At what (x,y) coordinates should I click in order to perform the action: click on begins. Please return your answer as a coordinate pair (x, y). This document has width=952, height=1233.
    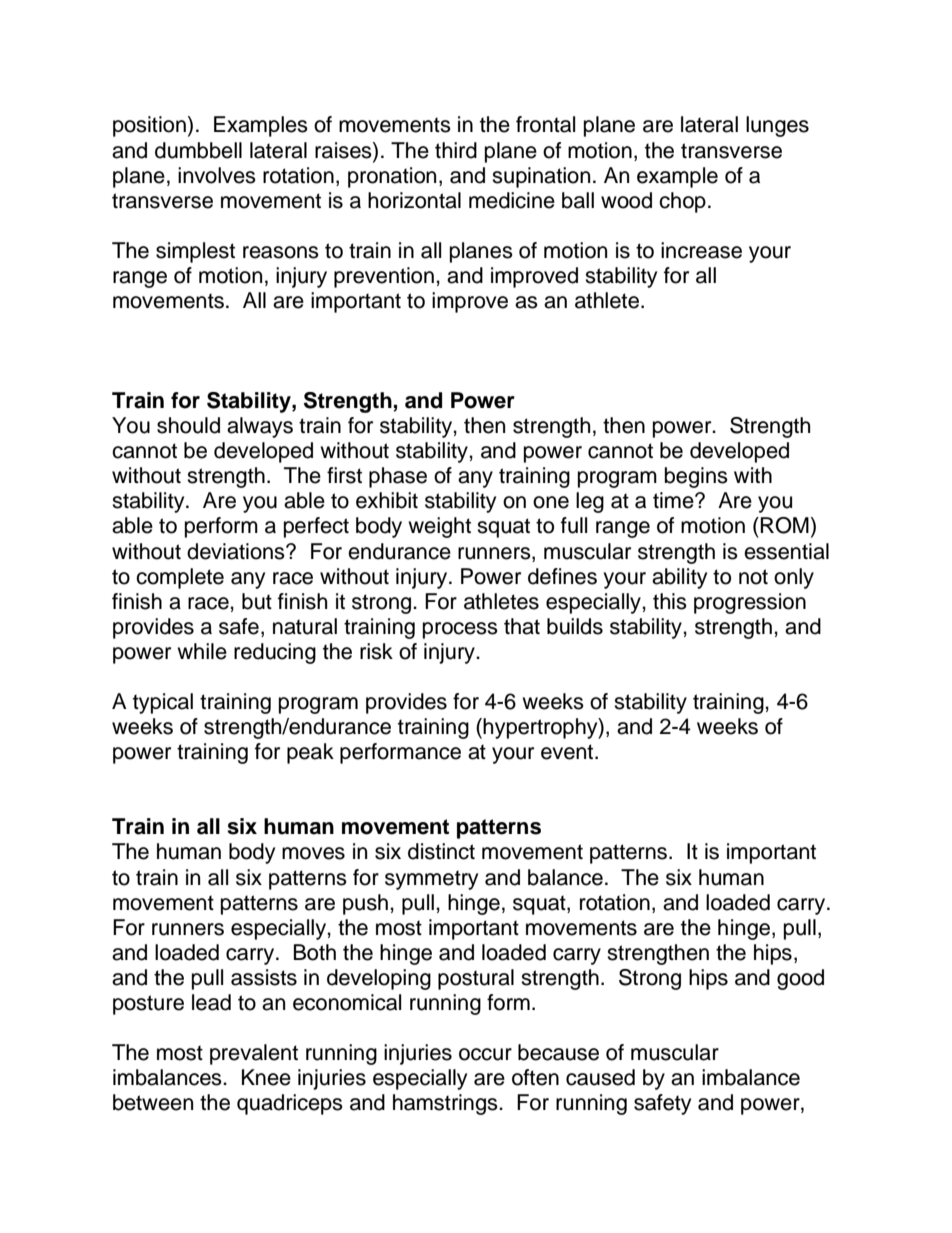
    Looking at the image, I should click on (696, 477).
